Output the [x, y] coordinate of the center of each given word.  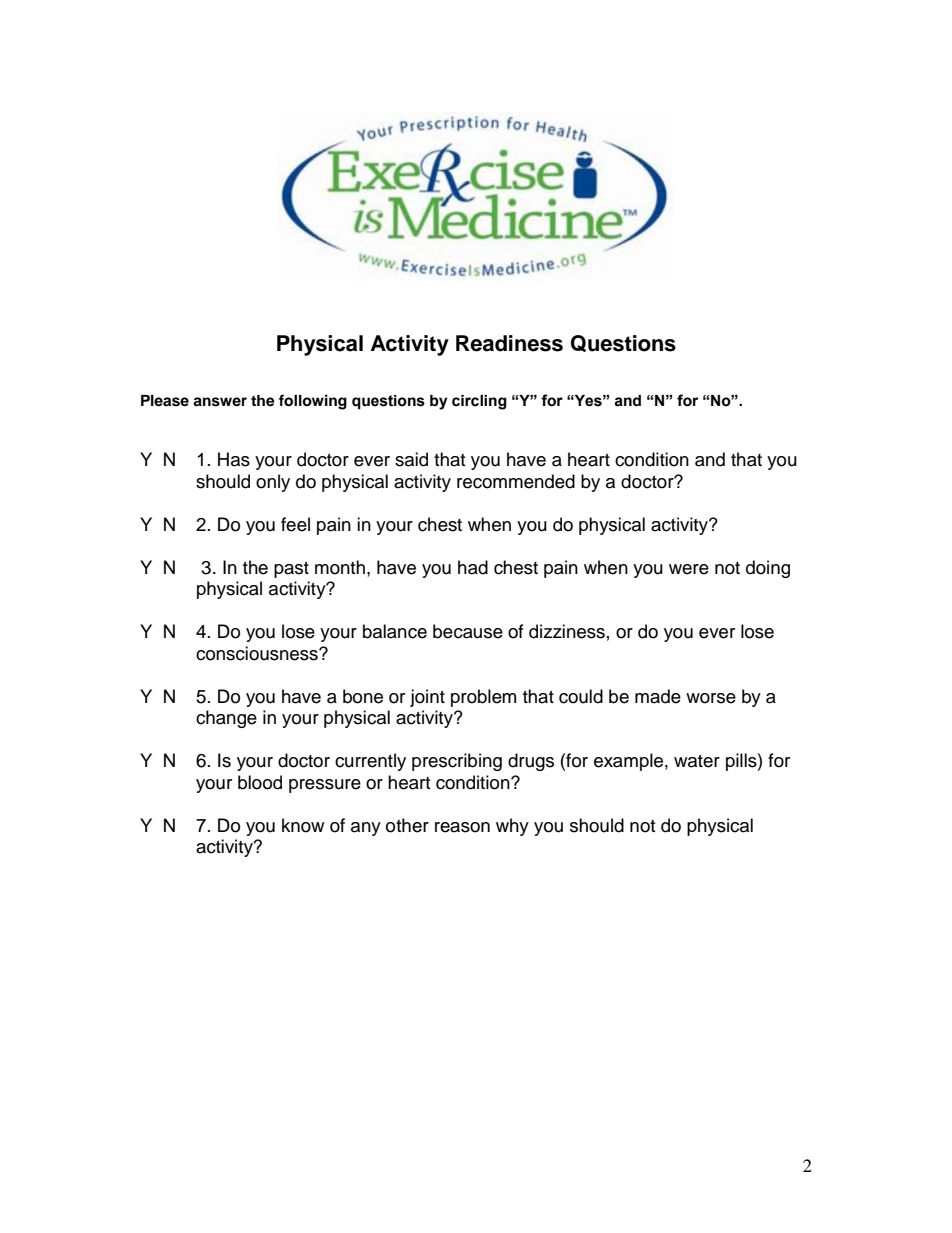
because [468, 631]
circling [479, 402]
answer [220, 402]
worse [711, 698]
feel [295, 524]
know [303, 825]
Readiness [509, 343]
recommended [516, 481]
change [226, 719]
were [689, 569]
